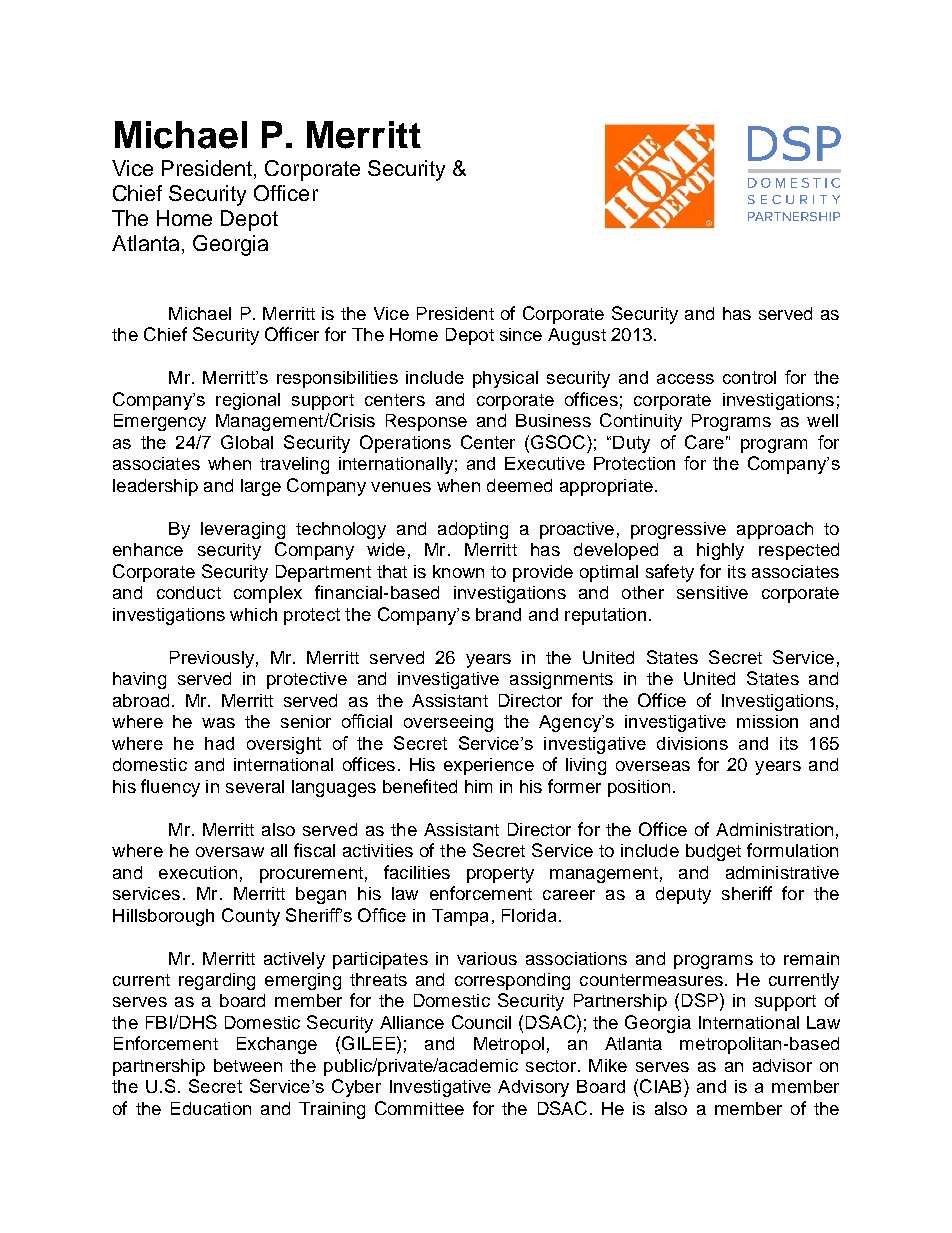 This page has height=1233, width=952. I want to click on was, so click(218, 723).
